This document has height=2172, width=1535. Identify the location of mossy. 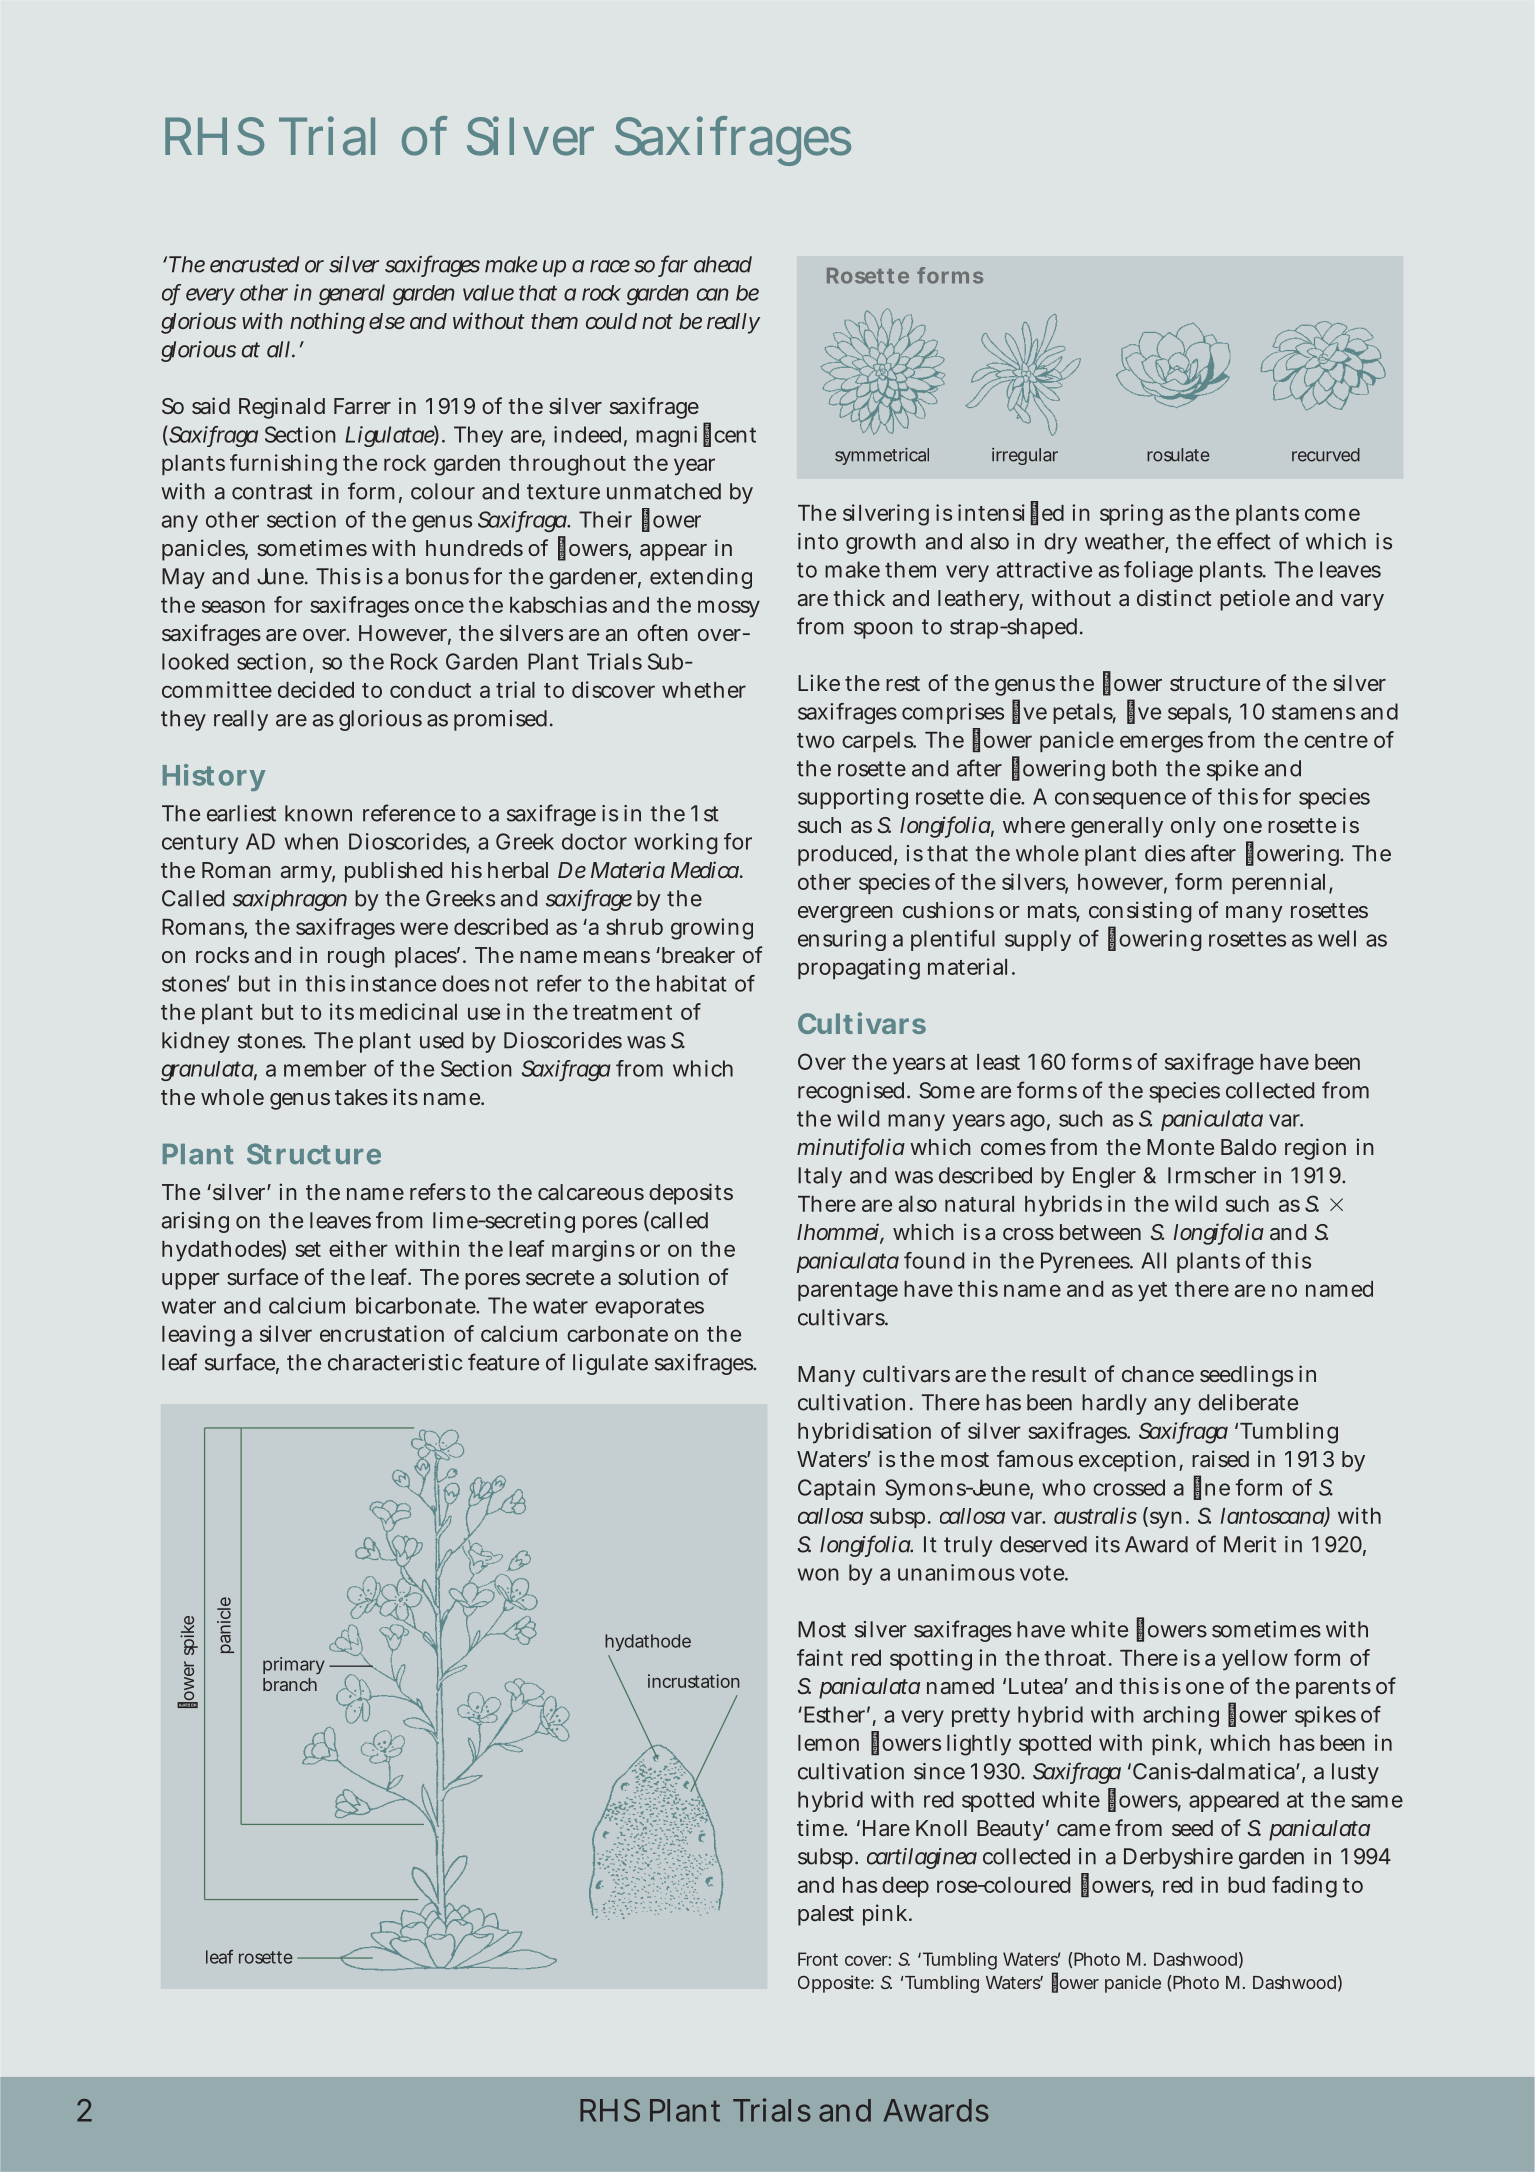
(729, 609).
